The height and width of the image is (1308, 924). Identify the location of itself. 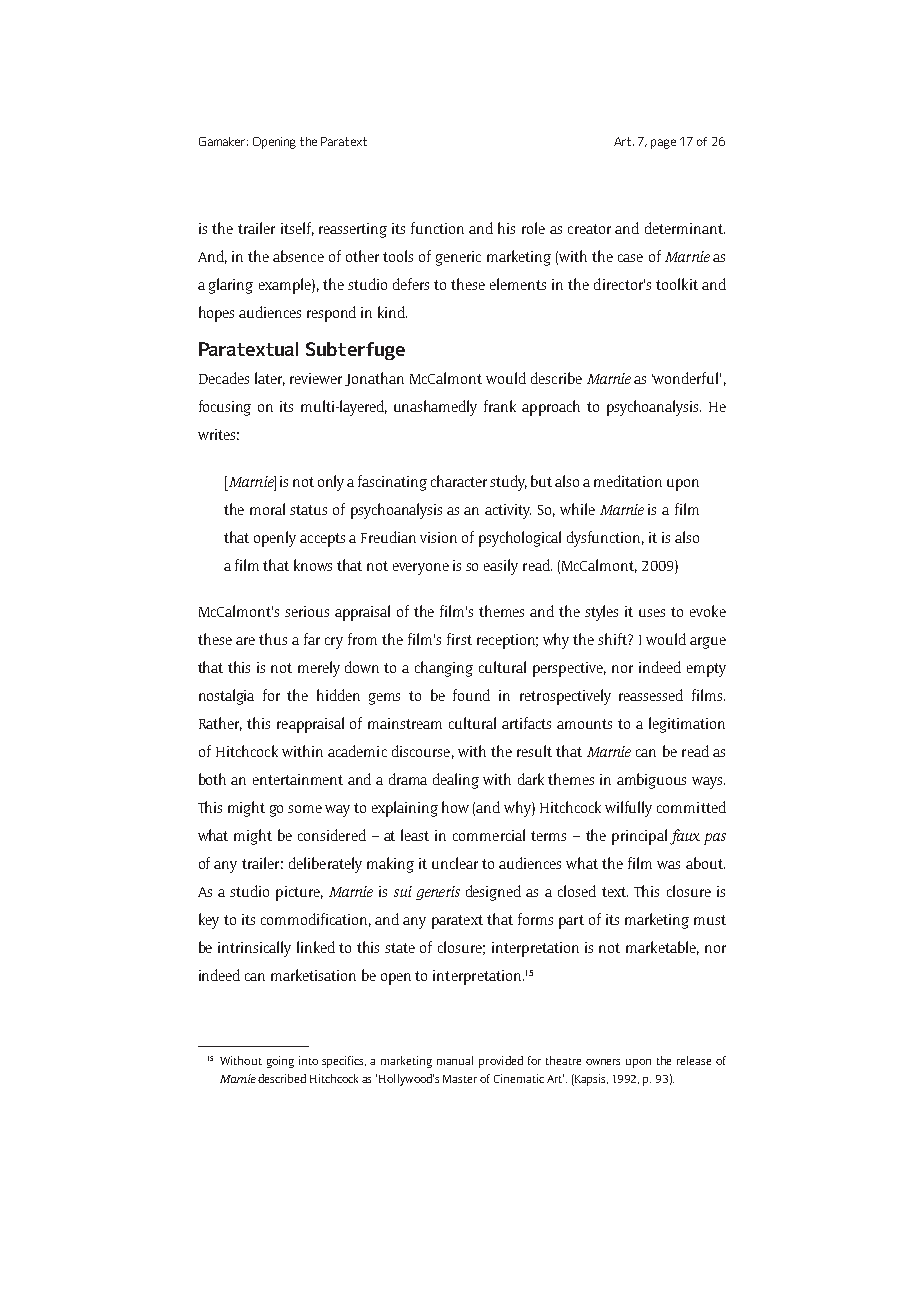
(297, 229).
